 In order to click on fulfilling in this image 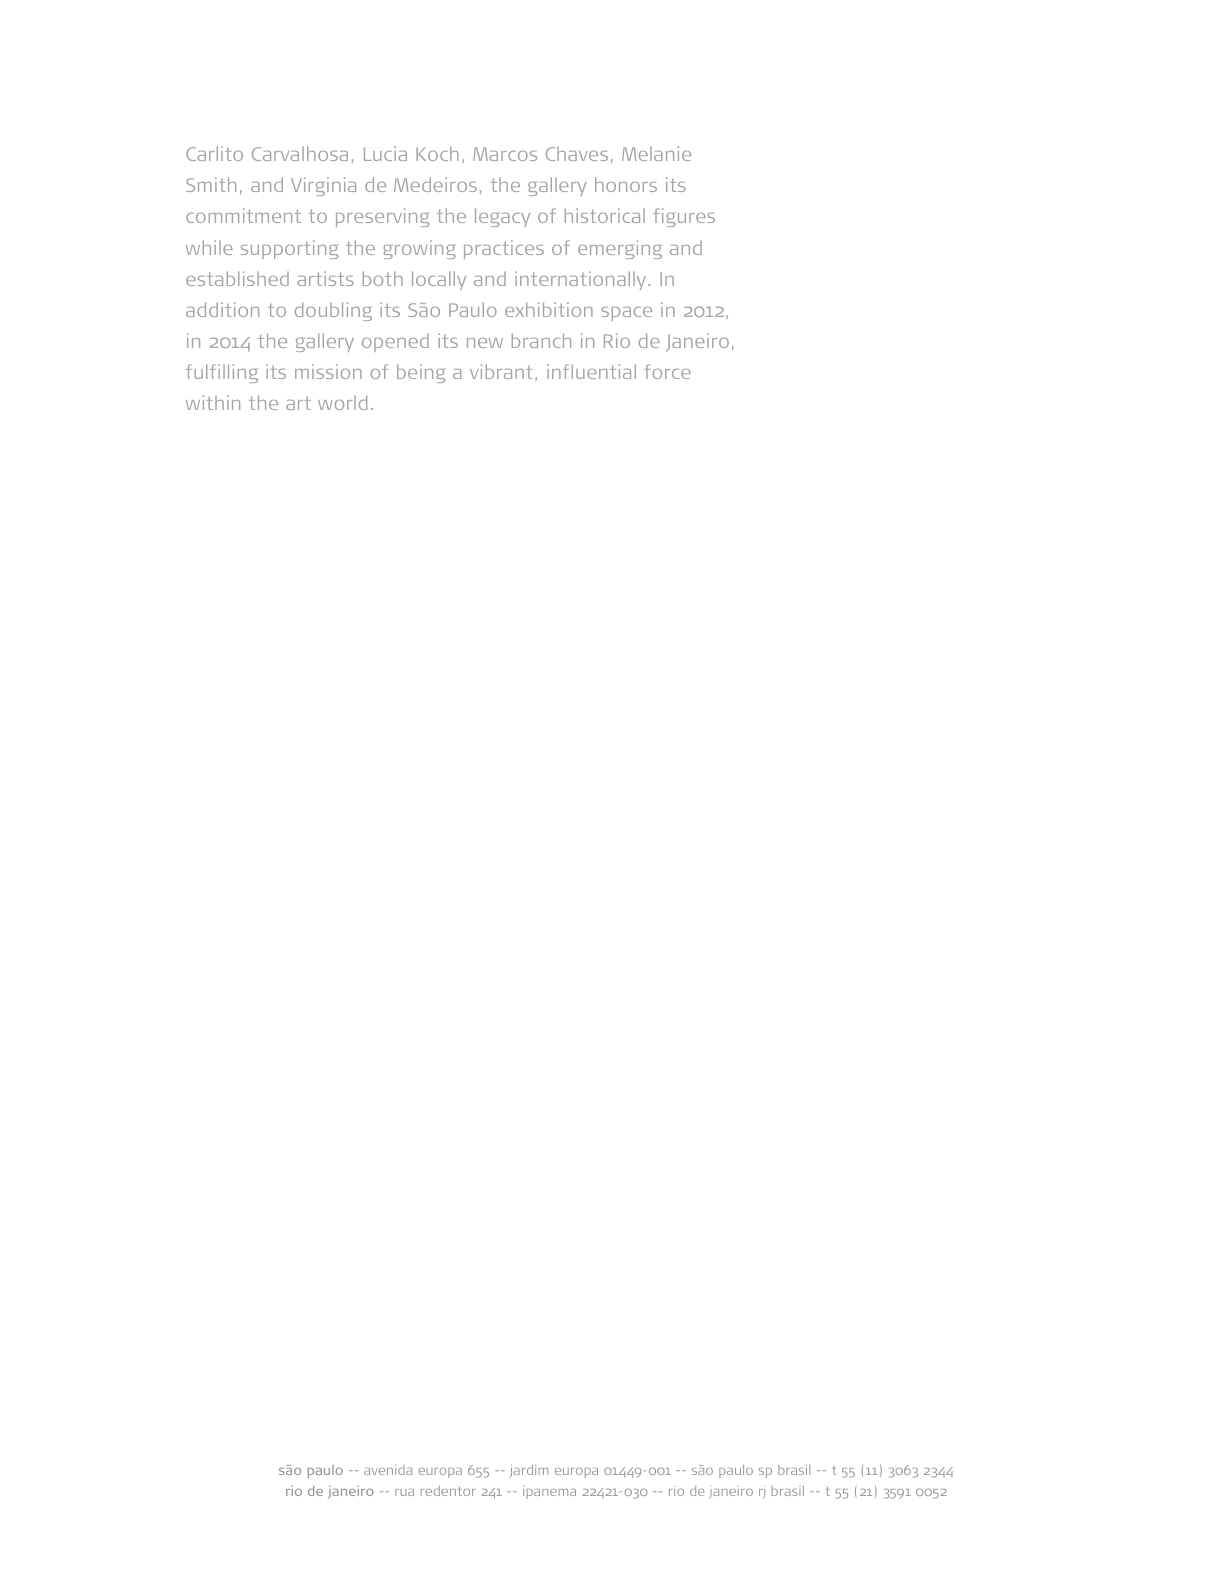, I will do `click(222, 373)`.
